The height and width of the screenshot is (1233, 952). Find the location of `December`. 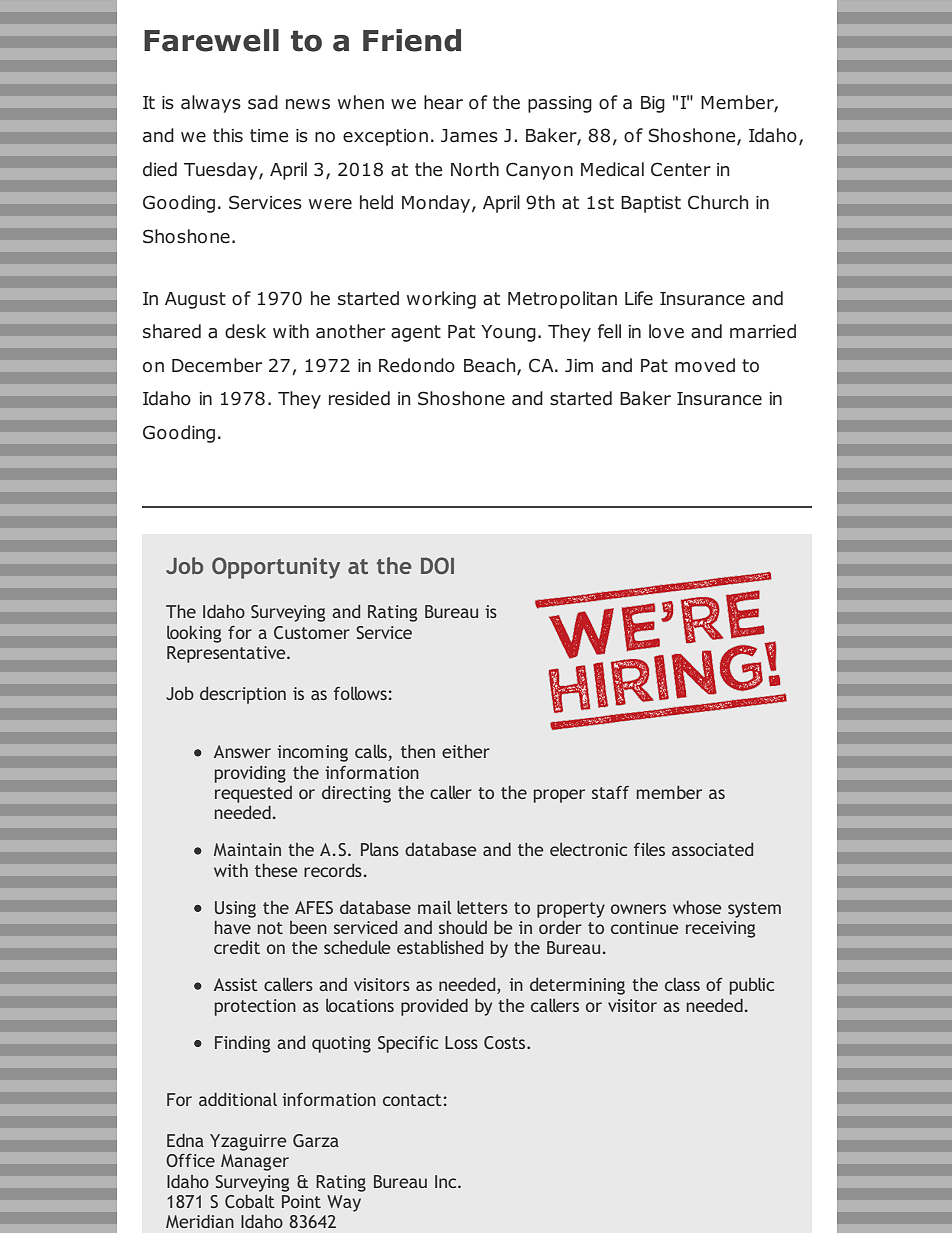

December is located at coordinates (217, 365).
